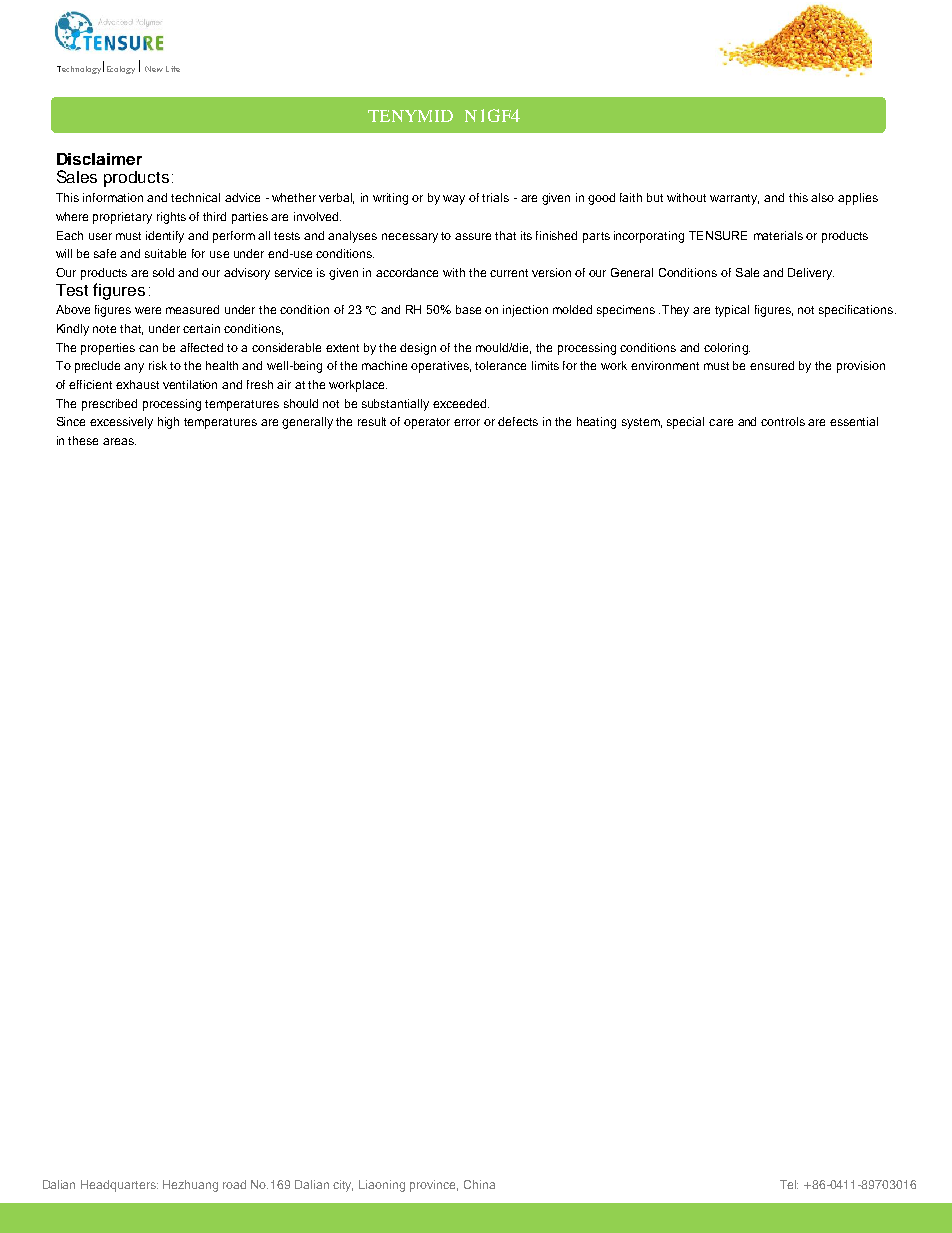 This page has width=952, height=1233. What do you see at coordinates (467, 422) in the page?
I see `error` at bounding box center [467, 422].
